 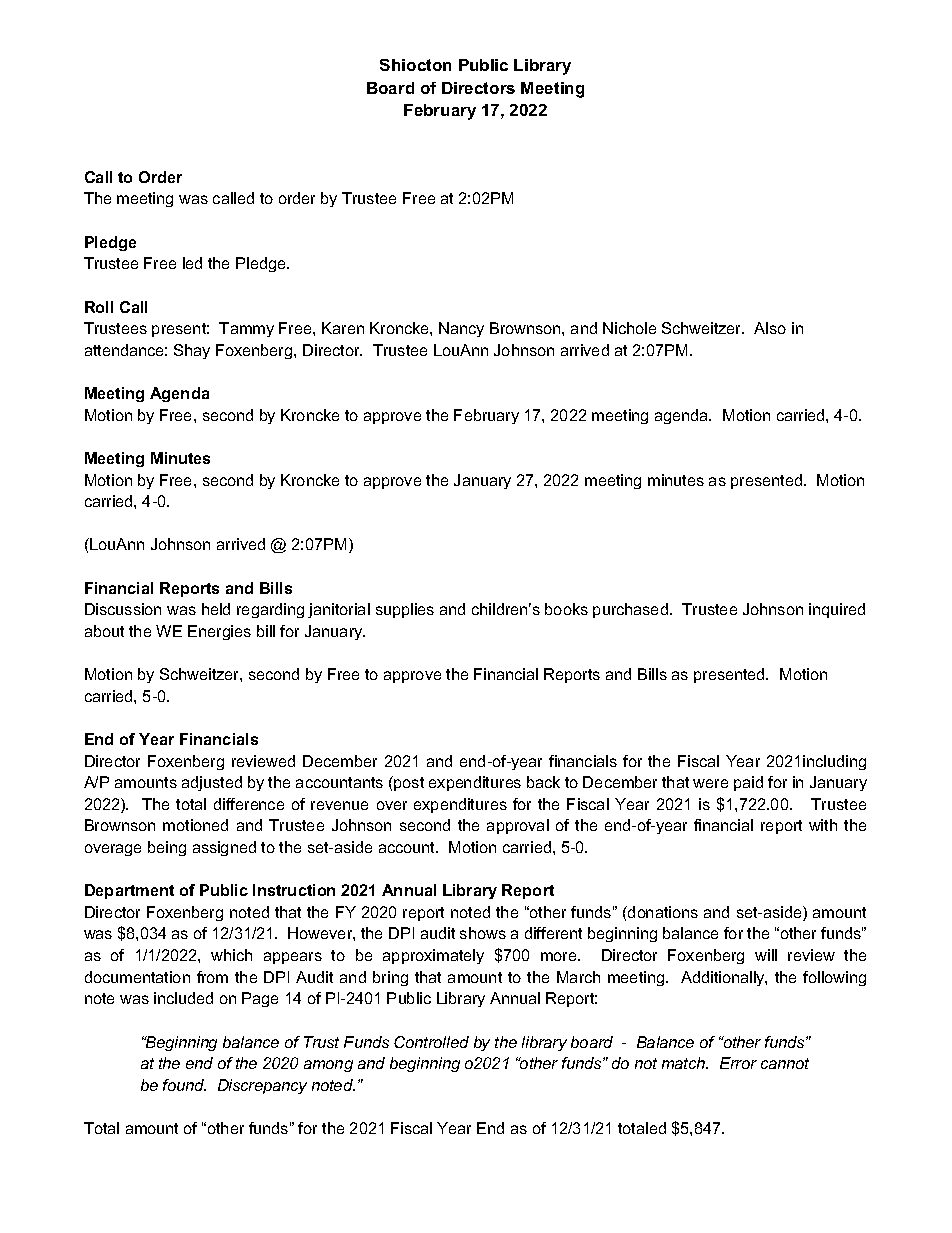 What do you see at coordinates (192, 351) in the image?
I see `Shay` at bounding box center [192, 351].
